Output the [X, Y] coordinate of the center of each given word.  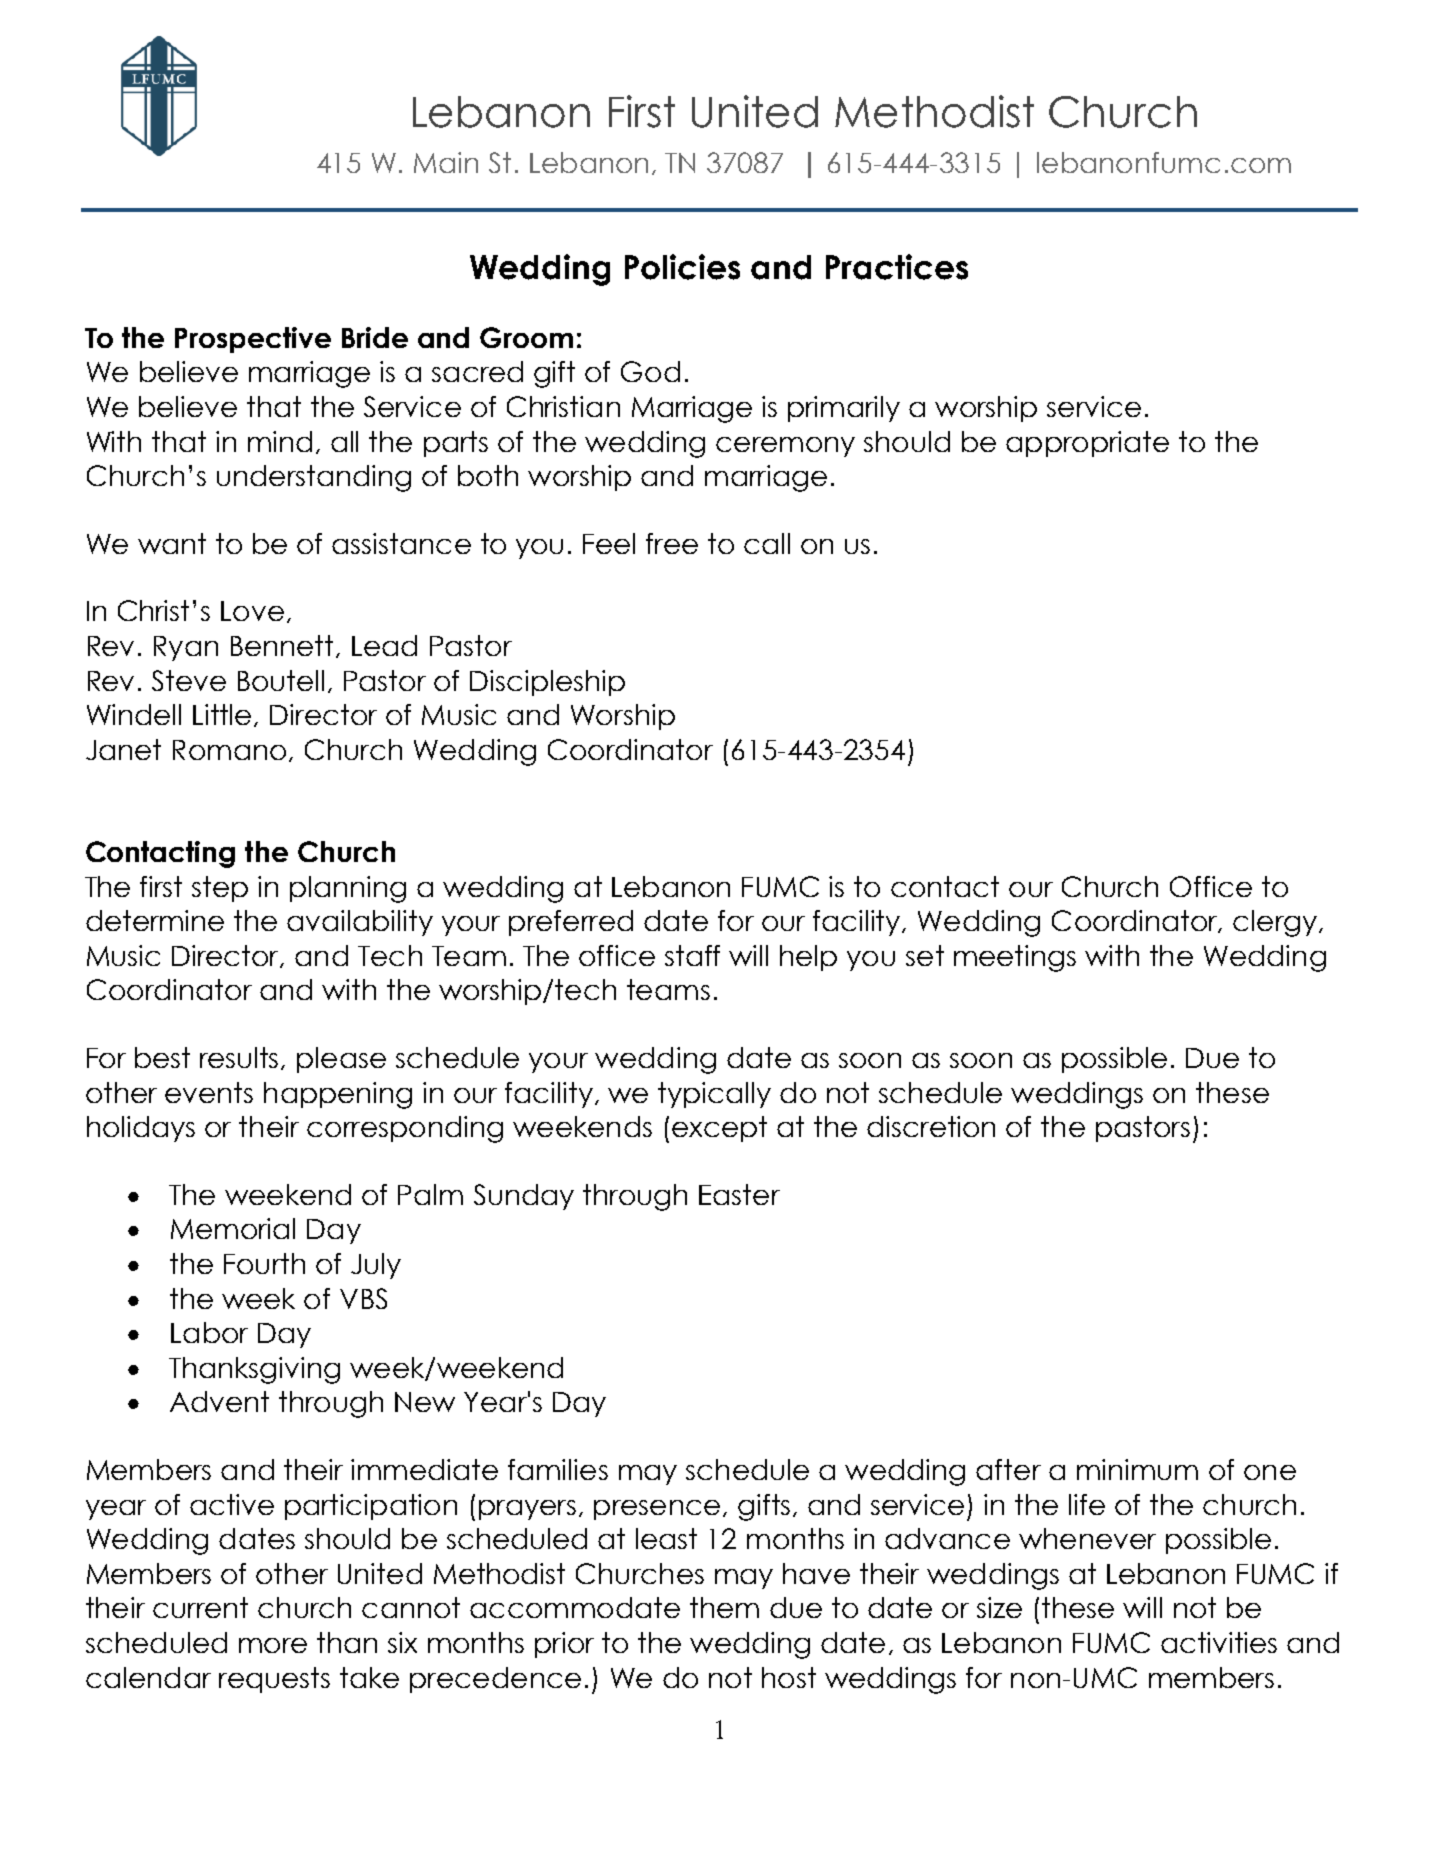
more [273, 1645]
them [724, 1607]
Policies [682, 267]
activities [1219, 1642]
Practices [897, 267]
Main [446, 162]
